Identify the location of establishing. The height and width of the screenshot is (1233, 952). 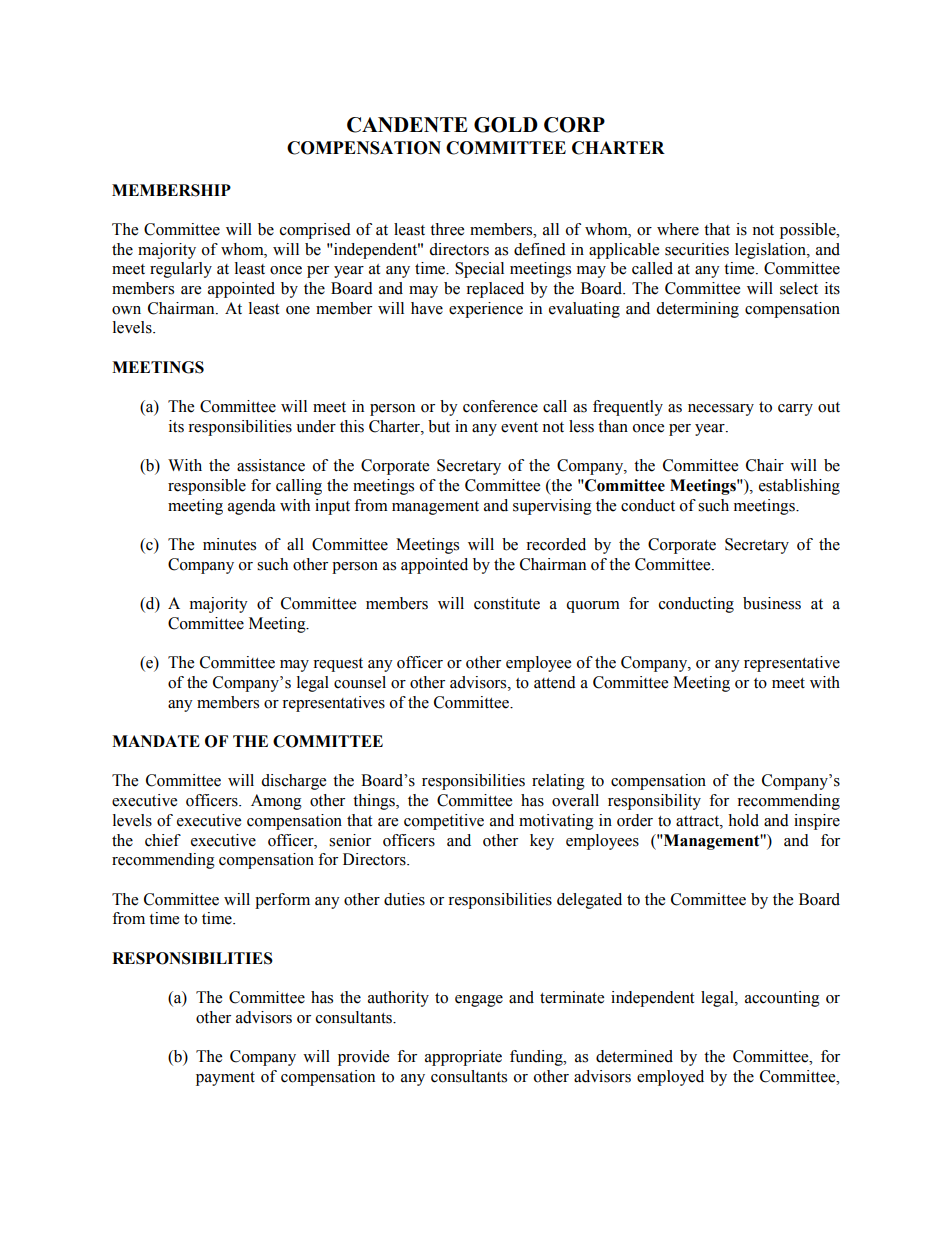
(799, 487).
